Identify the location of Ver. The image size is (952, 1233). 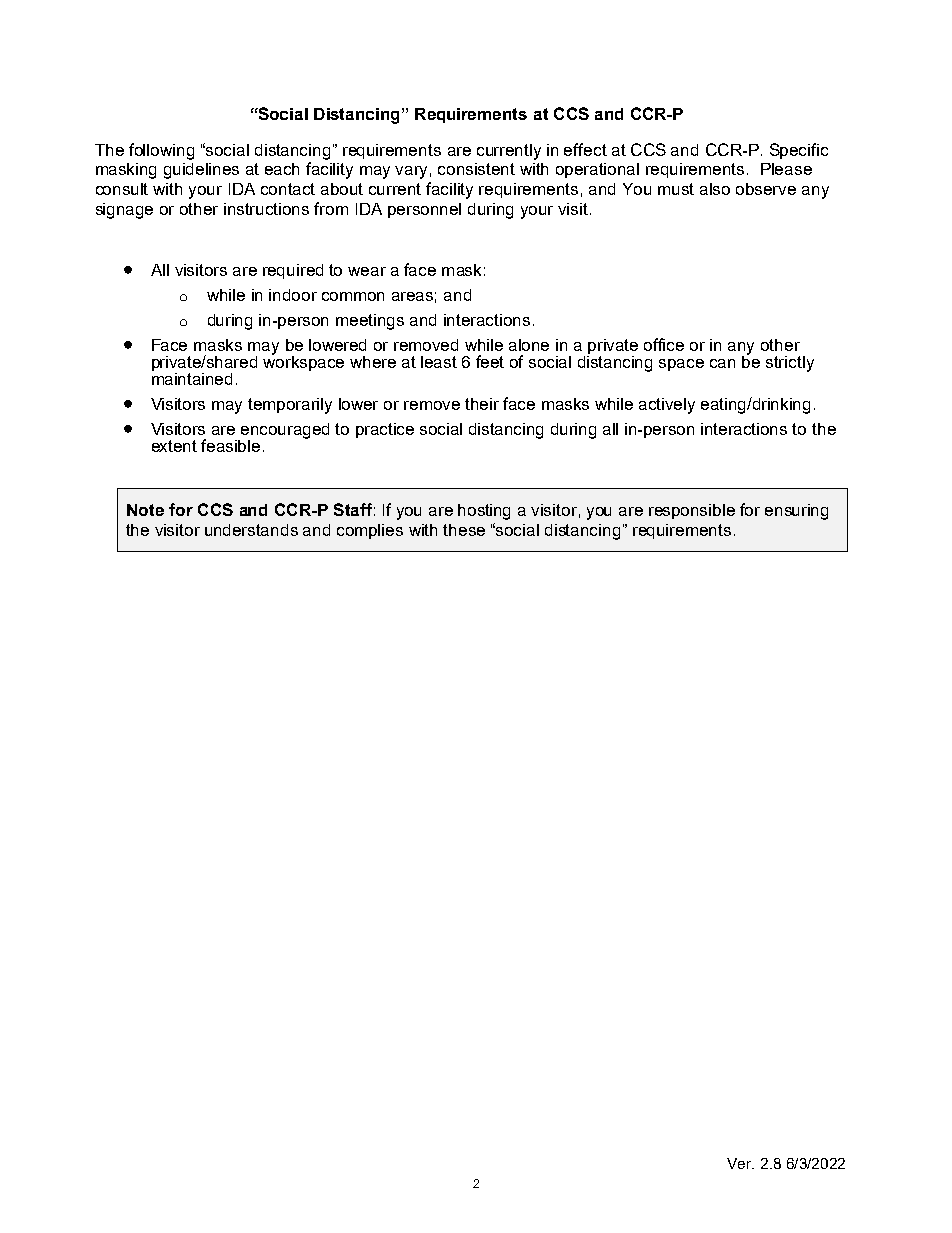
(740, 1163).
